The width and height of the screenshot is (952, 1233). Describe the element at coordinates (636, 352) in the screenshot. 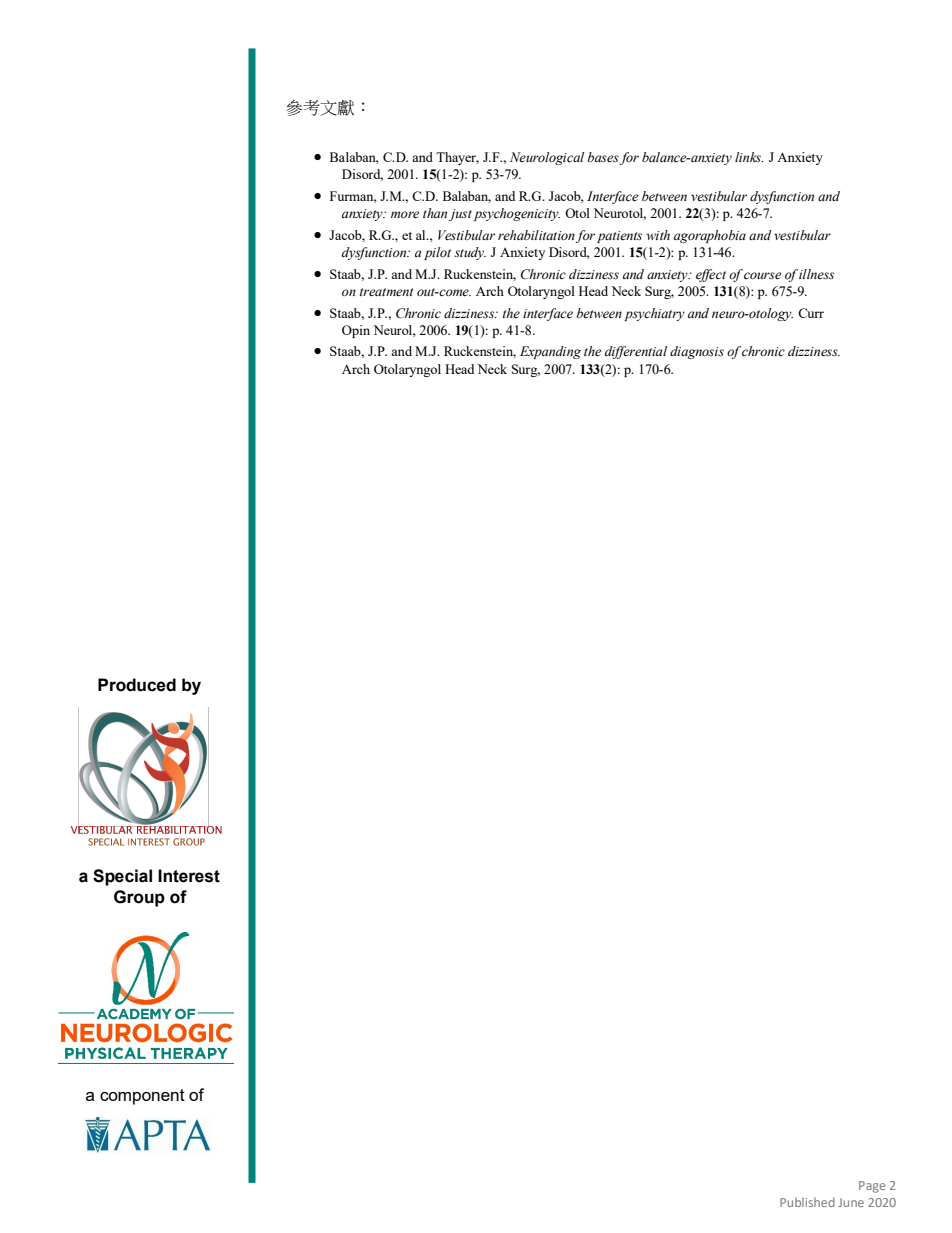

I see `differential` at that location.
